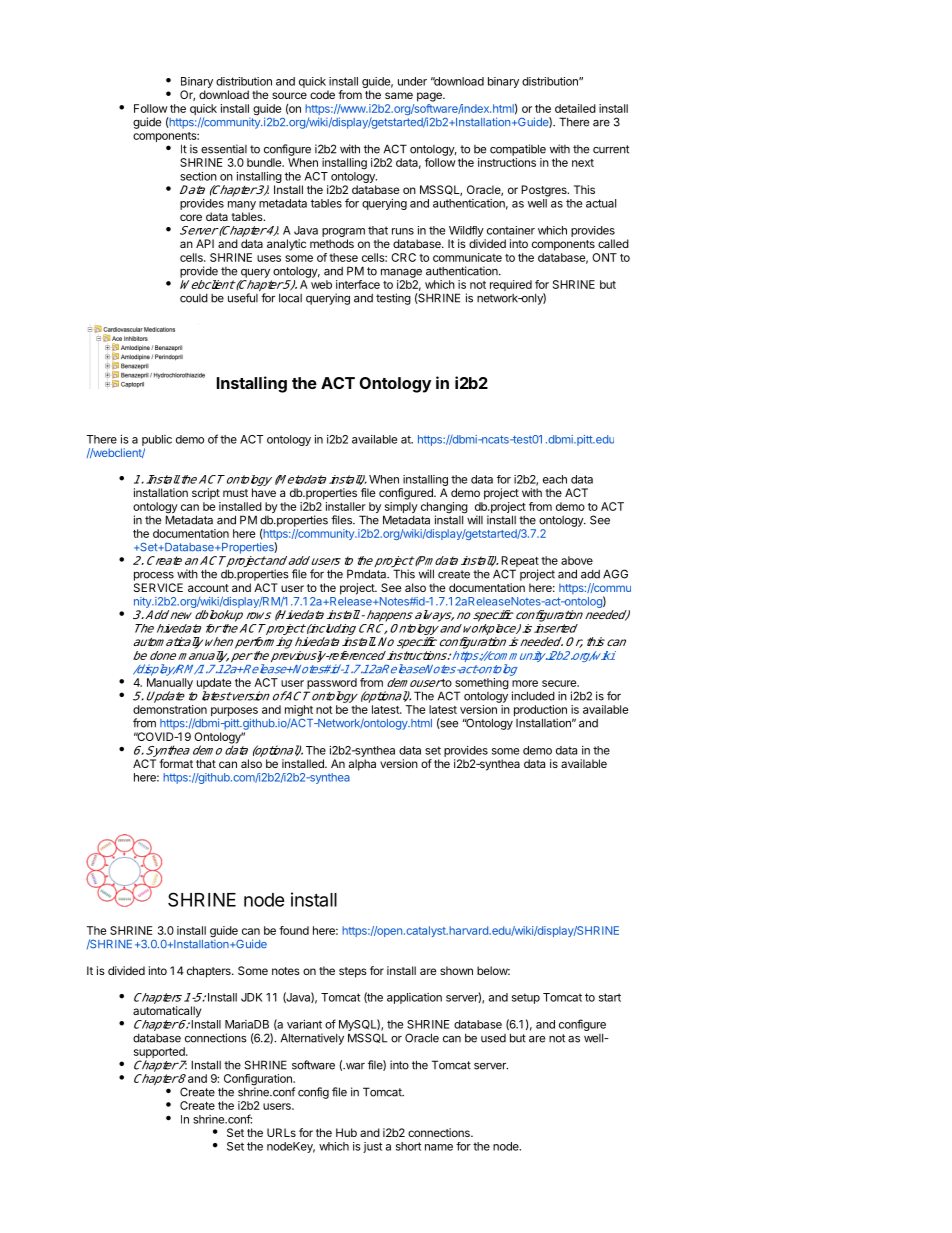 The height and width of the screenshot is (1233, 952). Describe the element at coordinates (399, 95) in the screenshot. I see `same` at that location.
